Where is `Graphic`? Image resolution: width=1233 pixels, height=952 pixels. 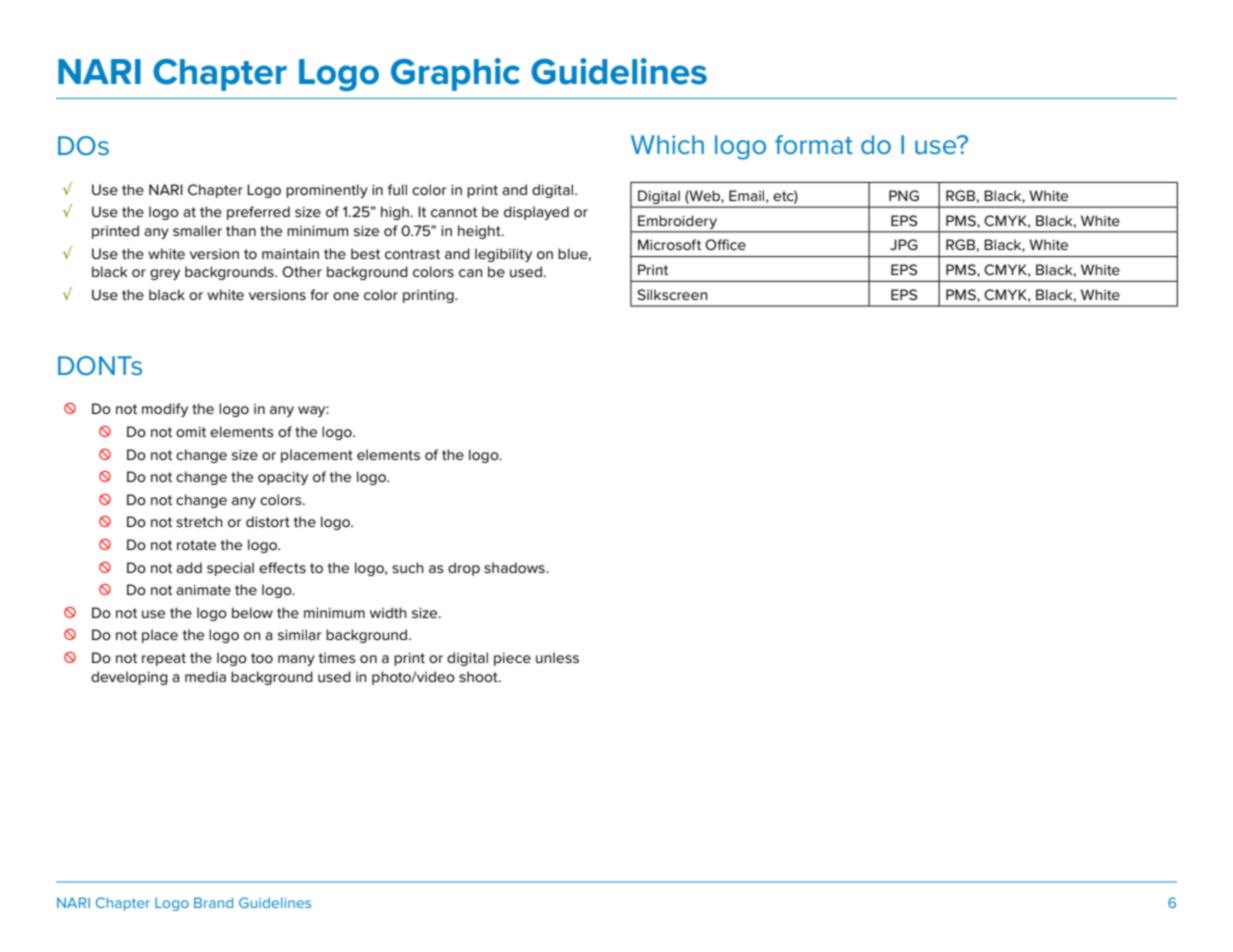 Graphic is located at coordinates (455, 74).
